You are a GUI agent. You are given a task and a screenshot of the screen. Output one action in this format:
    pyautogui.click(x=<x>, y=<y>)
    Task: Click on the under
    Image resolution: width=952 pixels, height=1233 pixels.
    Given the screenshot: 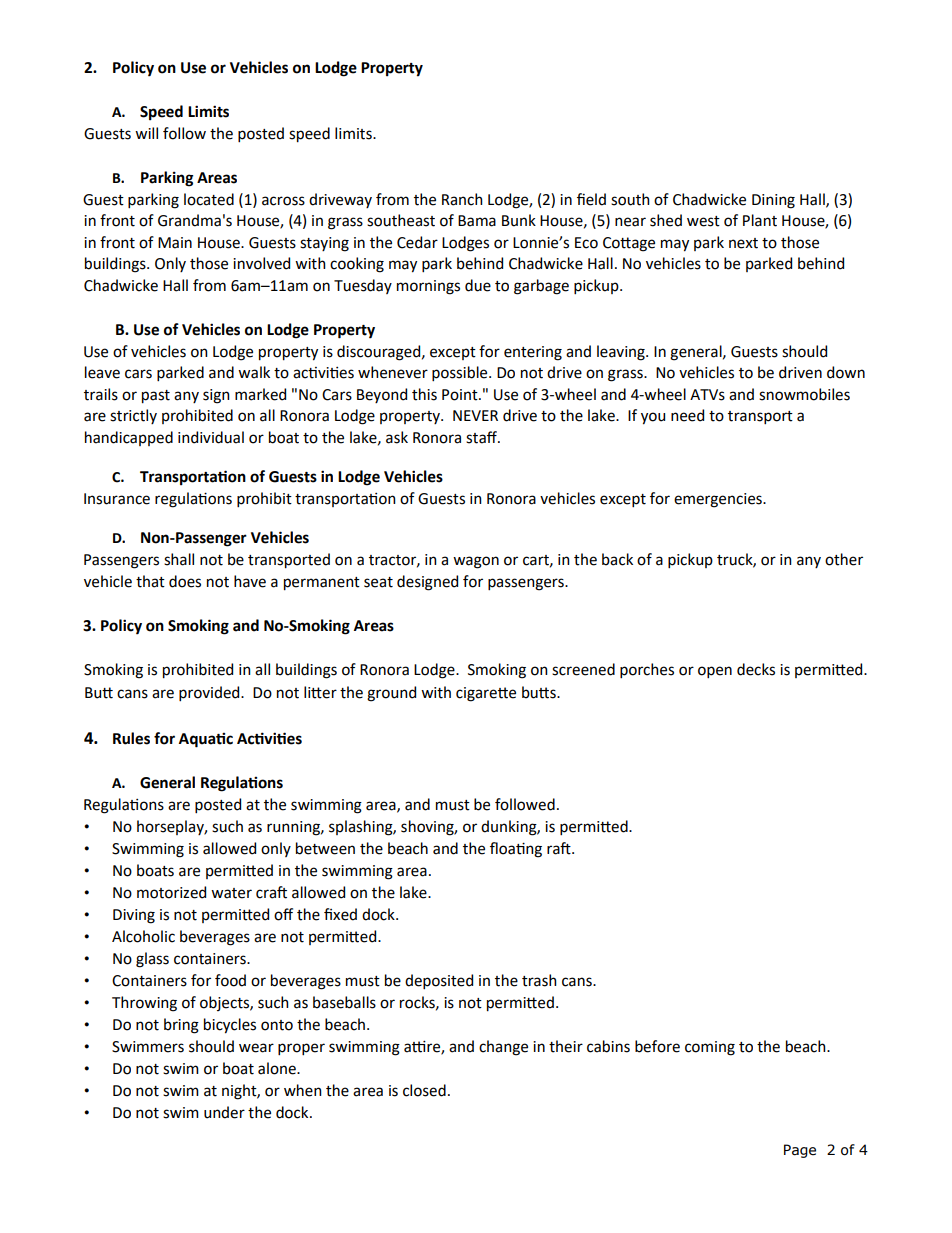 What is the action you would take?
    pyautogui.click(x=224, y=1112)
